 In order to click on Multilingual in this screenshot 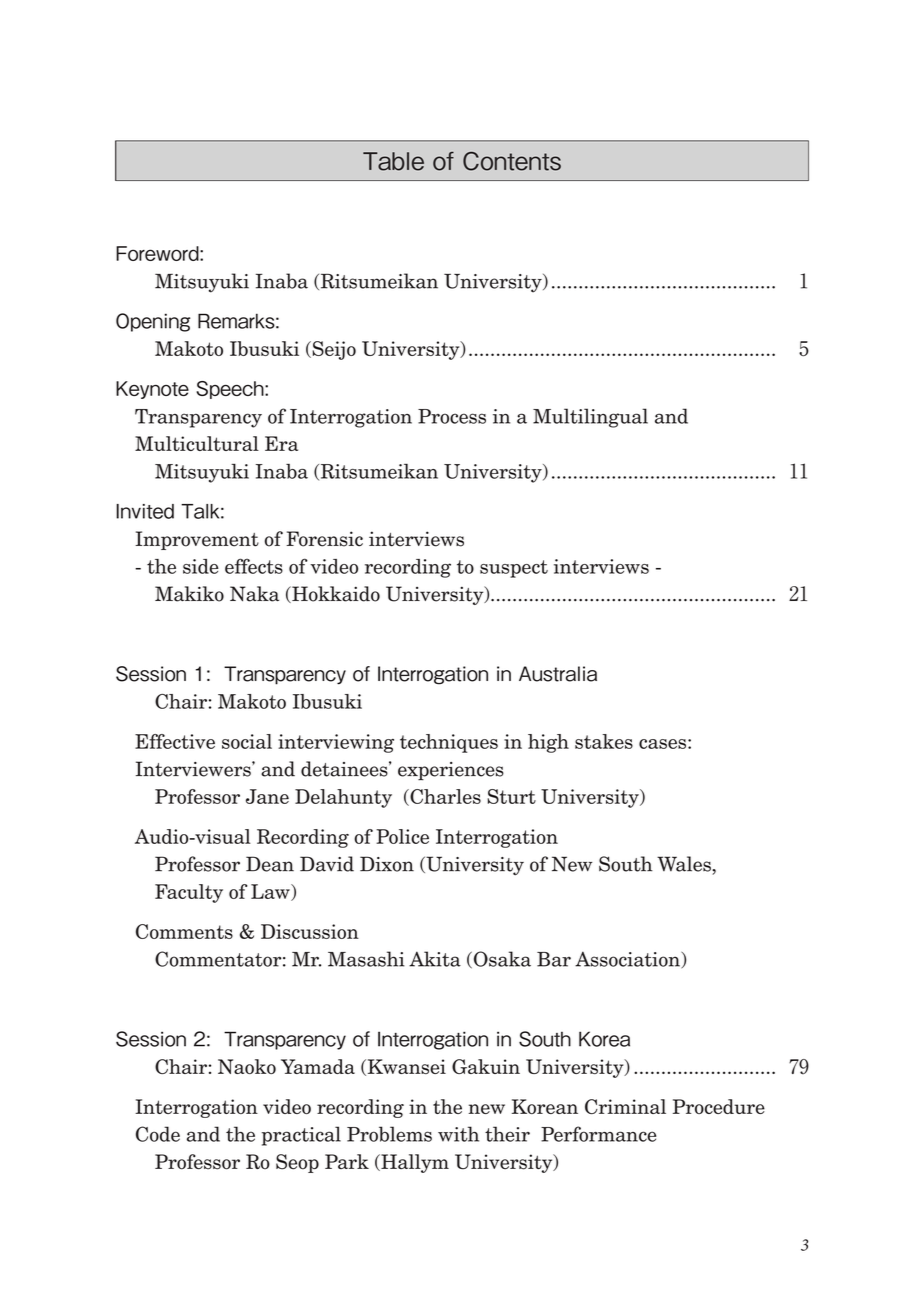, I will do `click(590, 418)`.
